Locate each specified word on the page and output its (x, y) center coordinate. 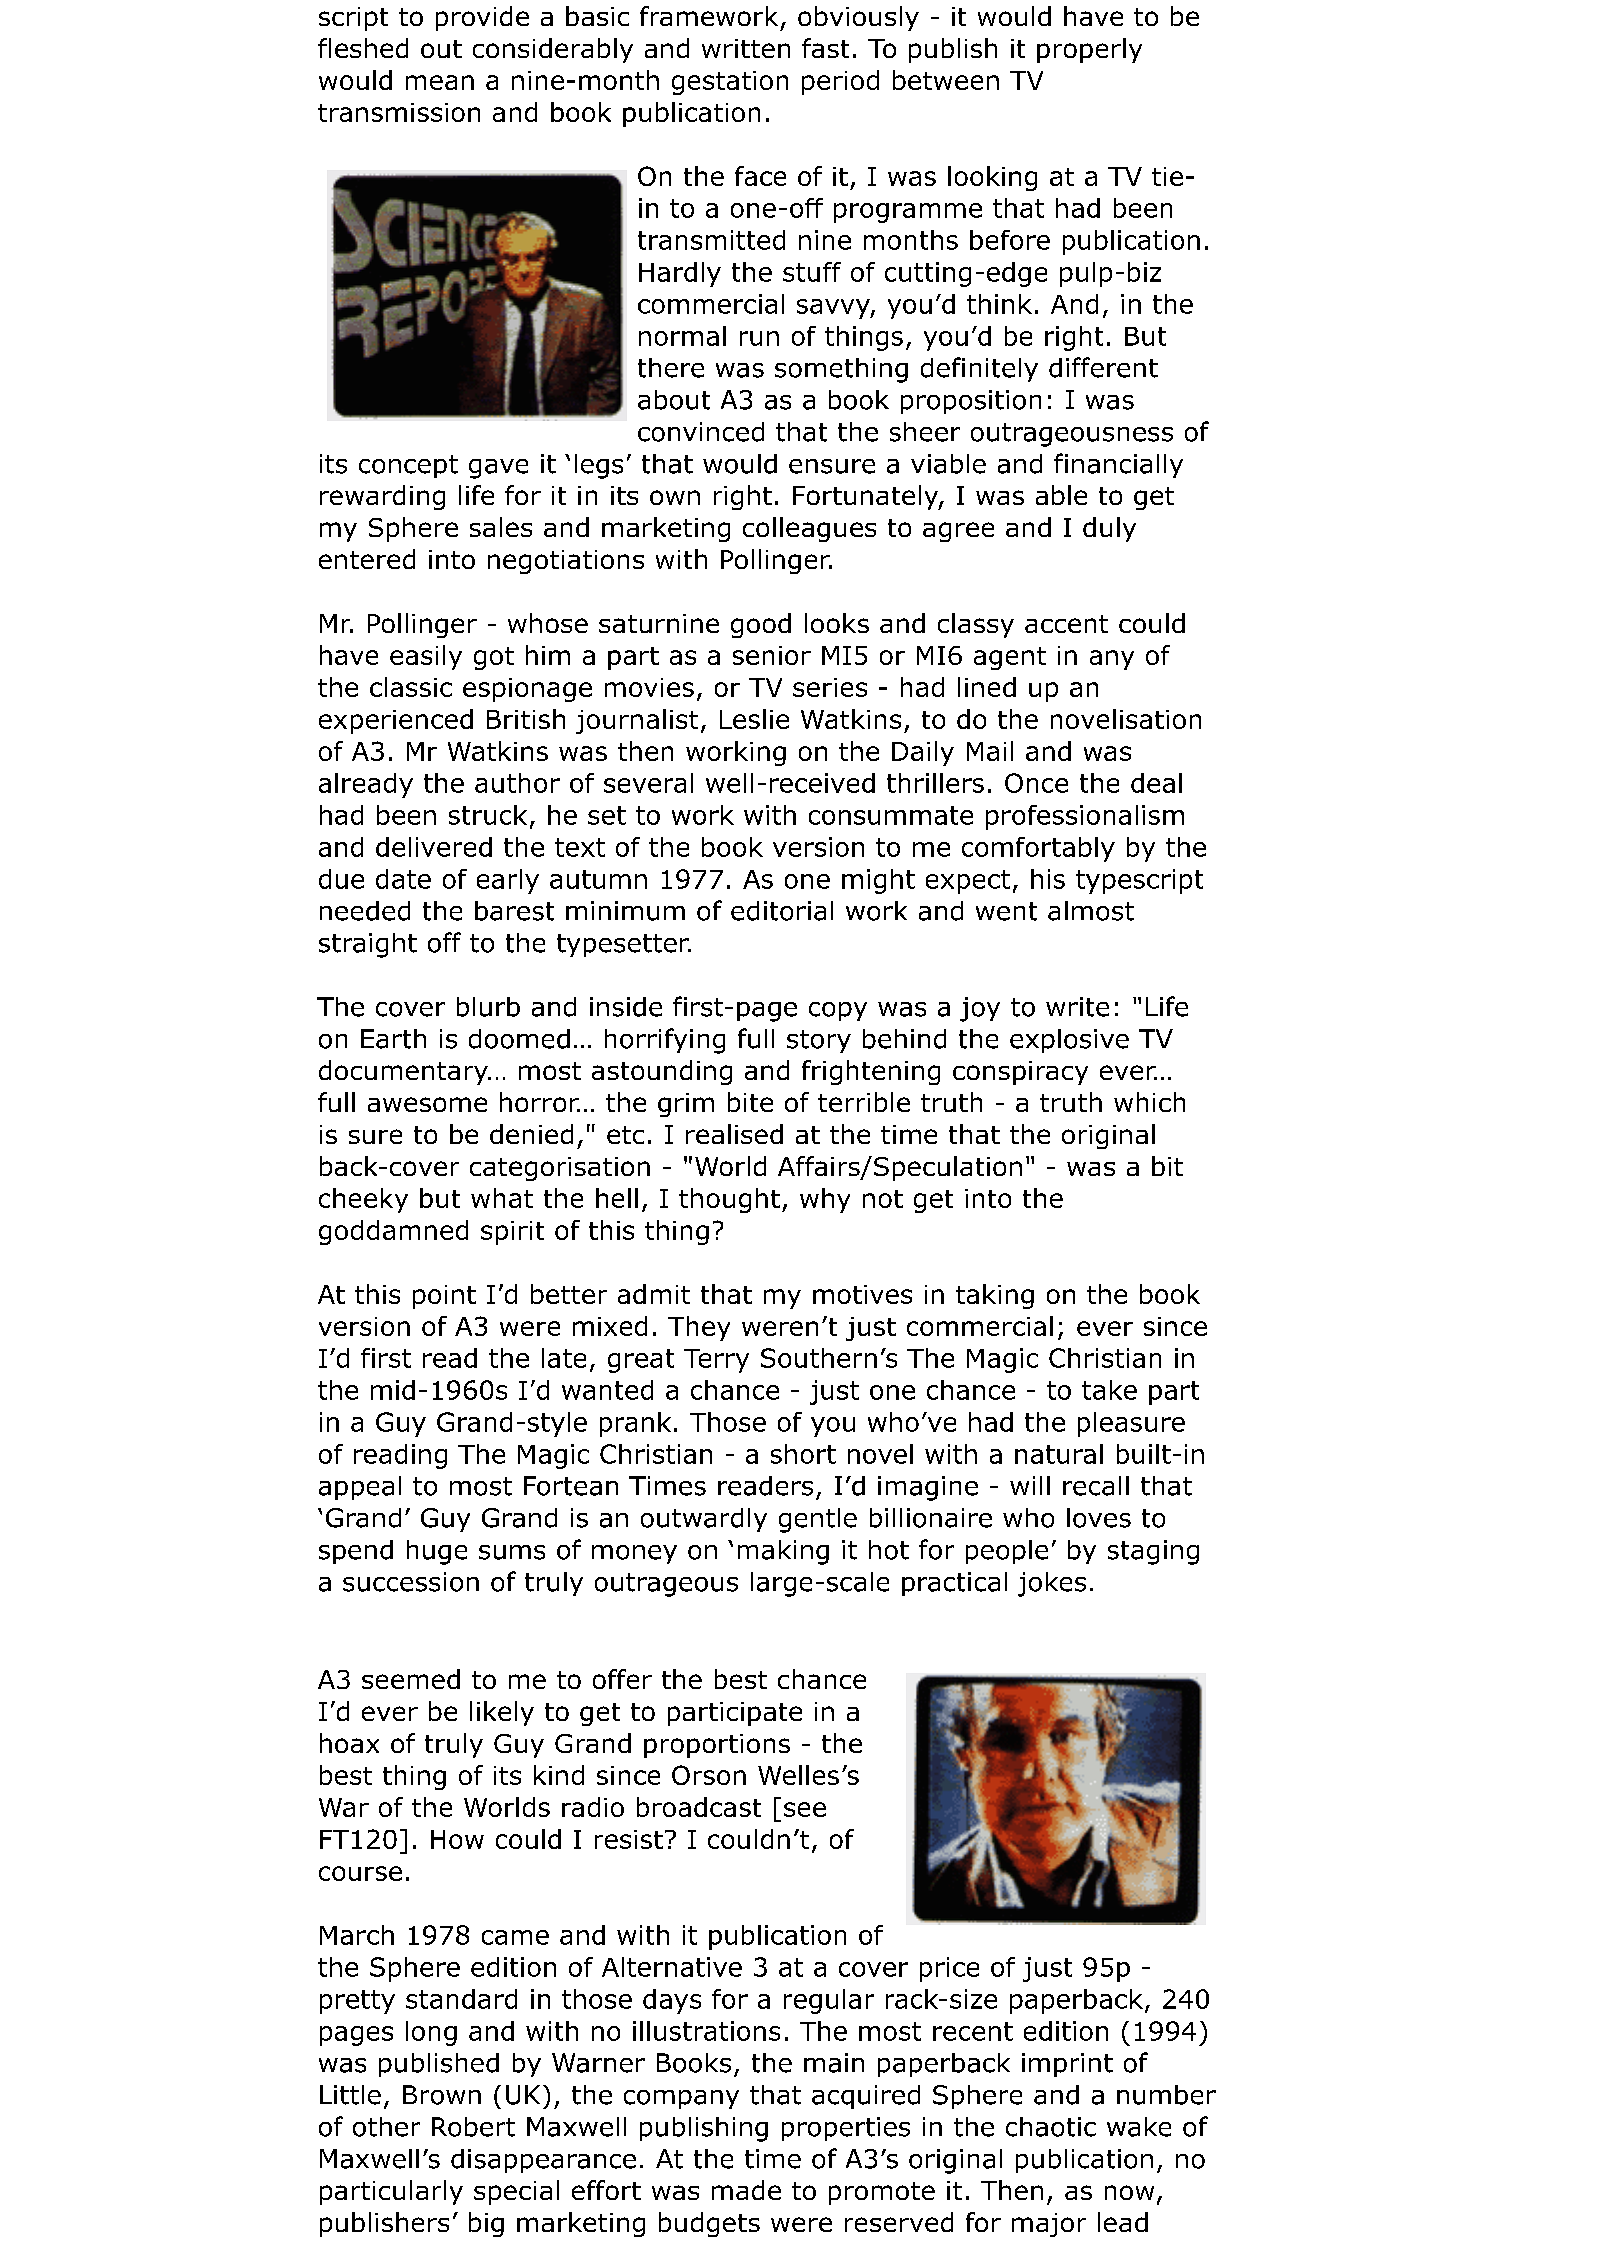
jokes (1052, 1584)
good (761, 625)
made (746, 2190)
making (783, 1552)
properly (1089, 50)
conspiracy (1020, 1073)
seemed (411, 1679)
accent (1066, 624)
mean (440, 82)
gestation (730, 83)
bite (750, 1102)
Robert (473, 2127)
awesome (427, 1104)
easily (426, 657)
